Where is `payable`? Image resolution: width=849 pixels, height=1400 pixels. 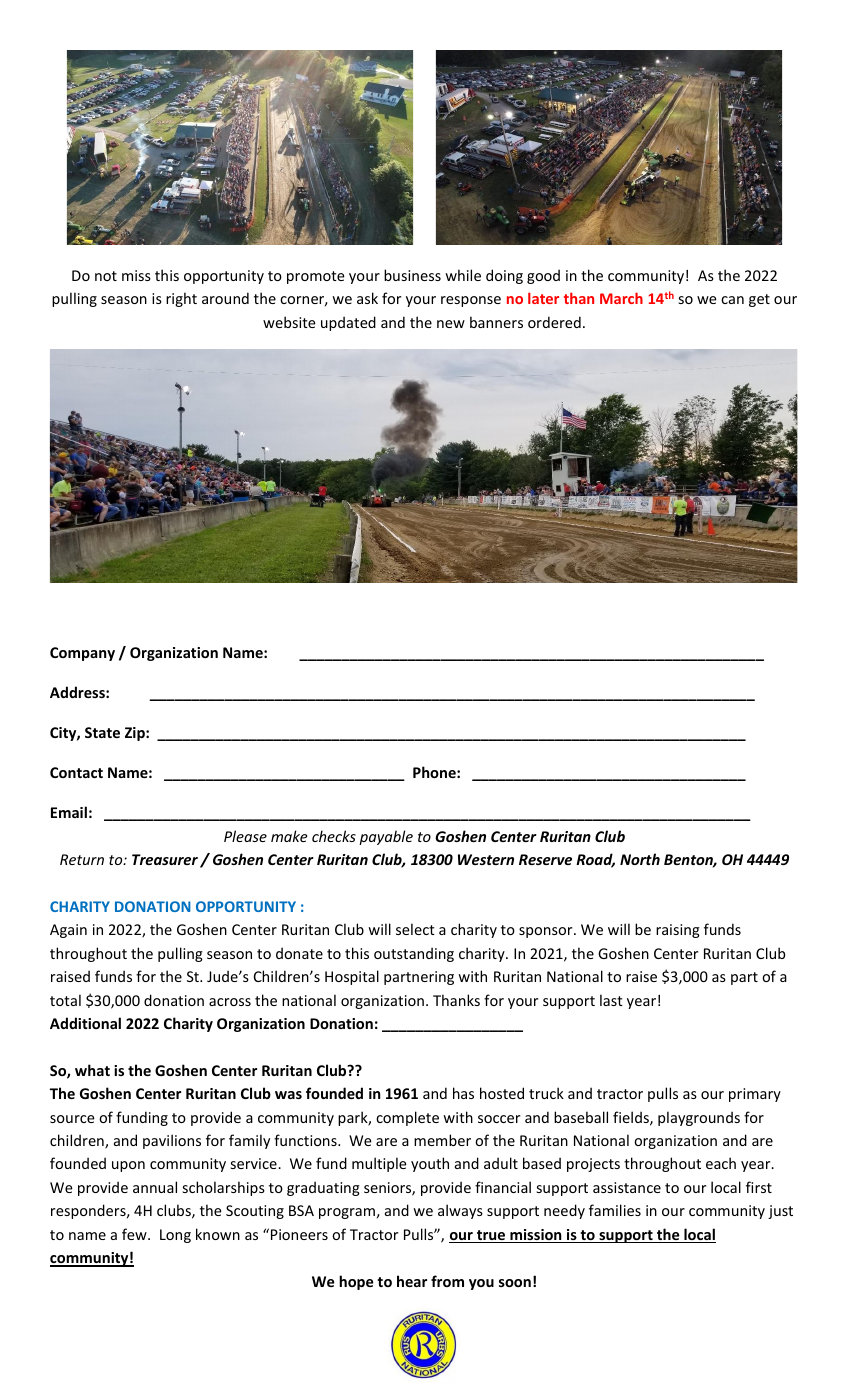 payable is located at coordinates (386, 837).
